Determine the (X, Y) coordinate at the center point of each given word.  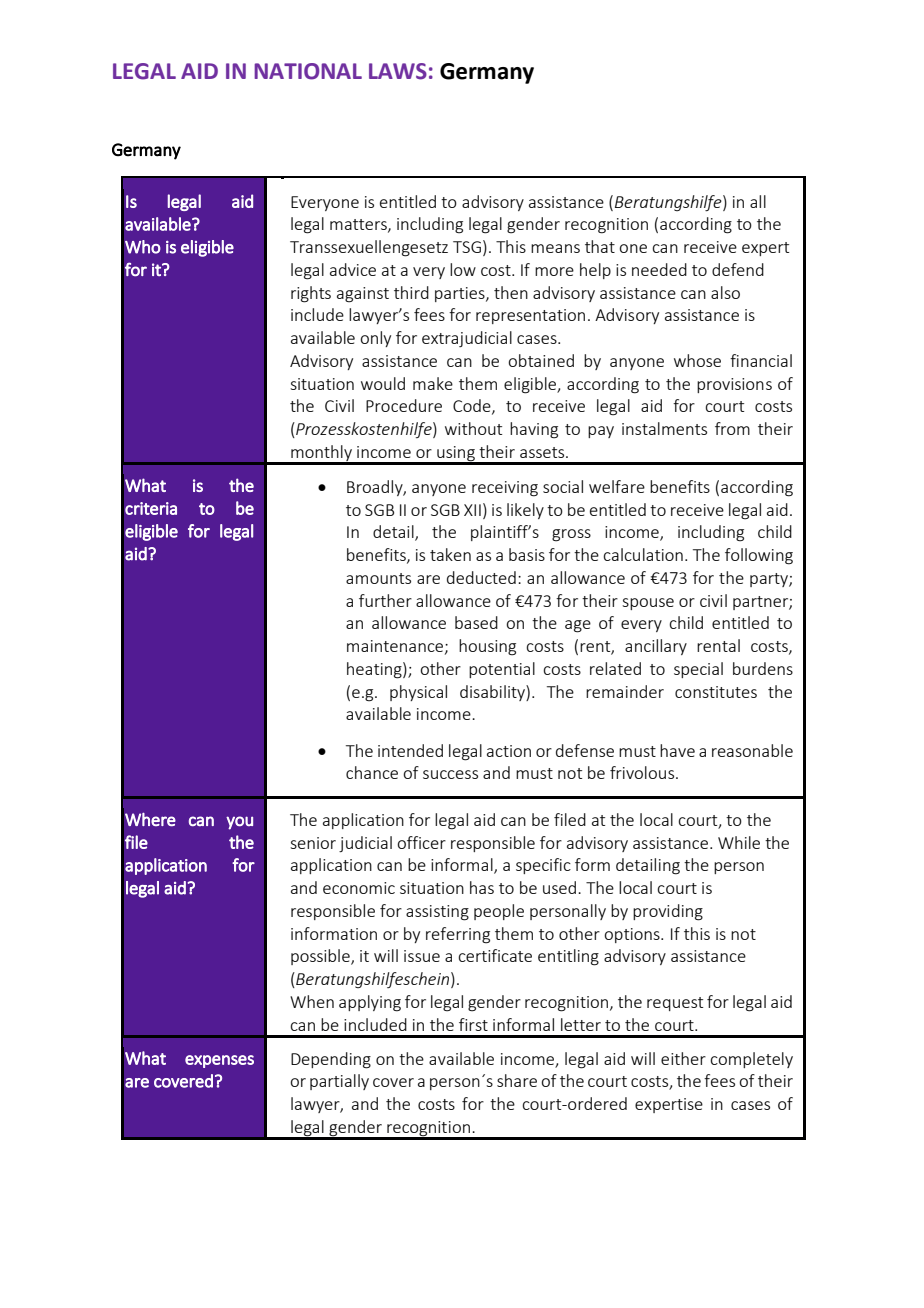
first (473, 1024)
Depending (331, 1060)
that (600, 246)
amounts (378, 578)
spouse (648, 604)
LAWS (398, 71)
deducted (481, 577)
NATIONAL (308, 71)
